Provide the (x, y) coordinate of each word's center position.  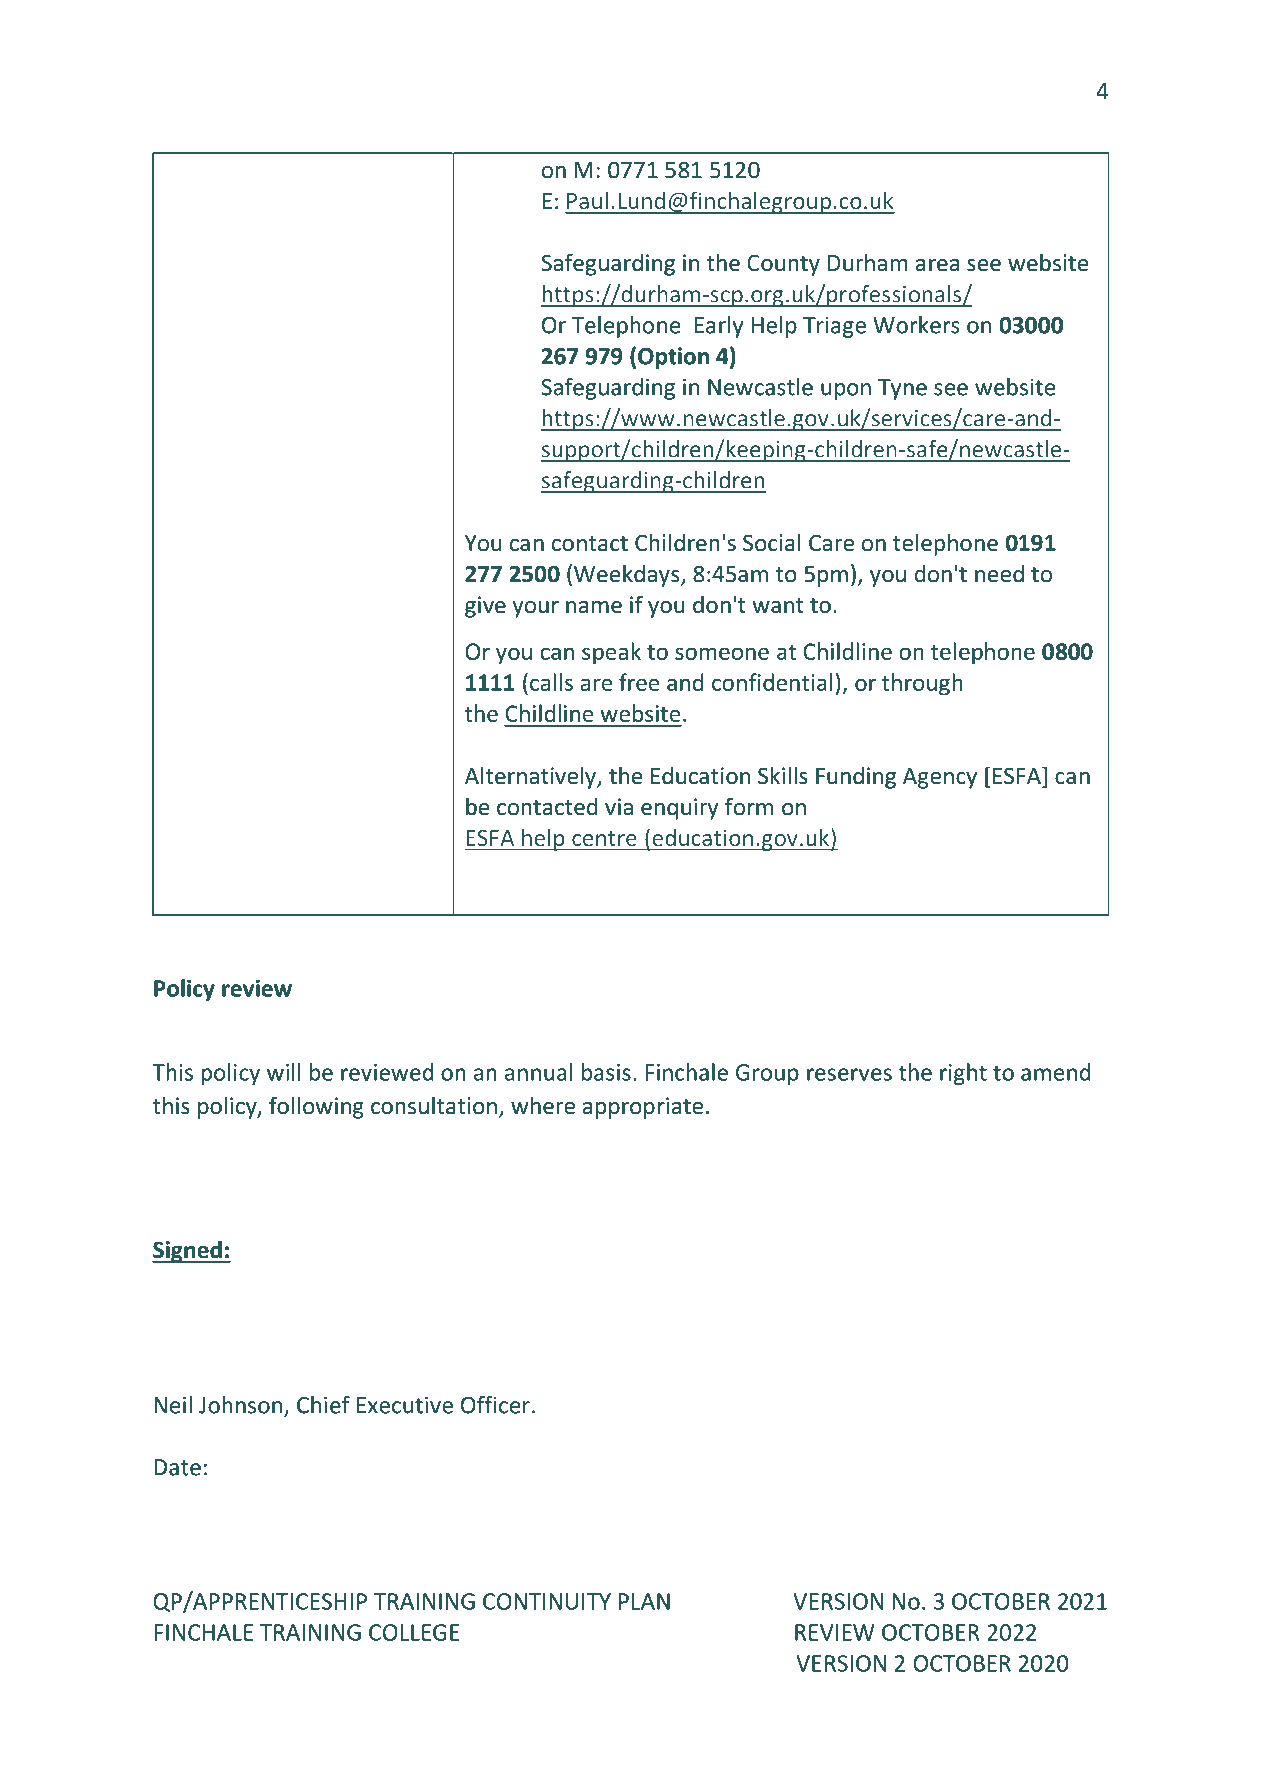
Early (719, 327)
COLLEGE (414, 1632)
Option (673, 358)
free (639, 682)
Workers (916, 325)
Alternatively (531, 777)
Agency (940, 778)
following (316, 1107)
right (963, 1074)
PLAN (644, 1601)
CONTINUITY (547, 1601)
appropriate (643, 1108)
